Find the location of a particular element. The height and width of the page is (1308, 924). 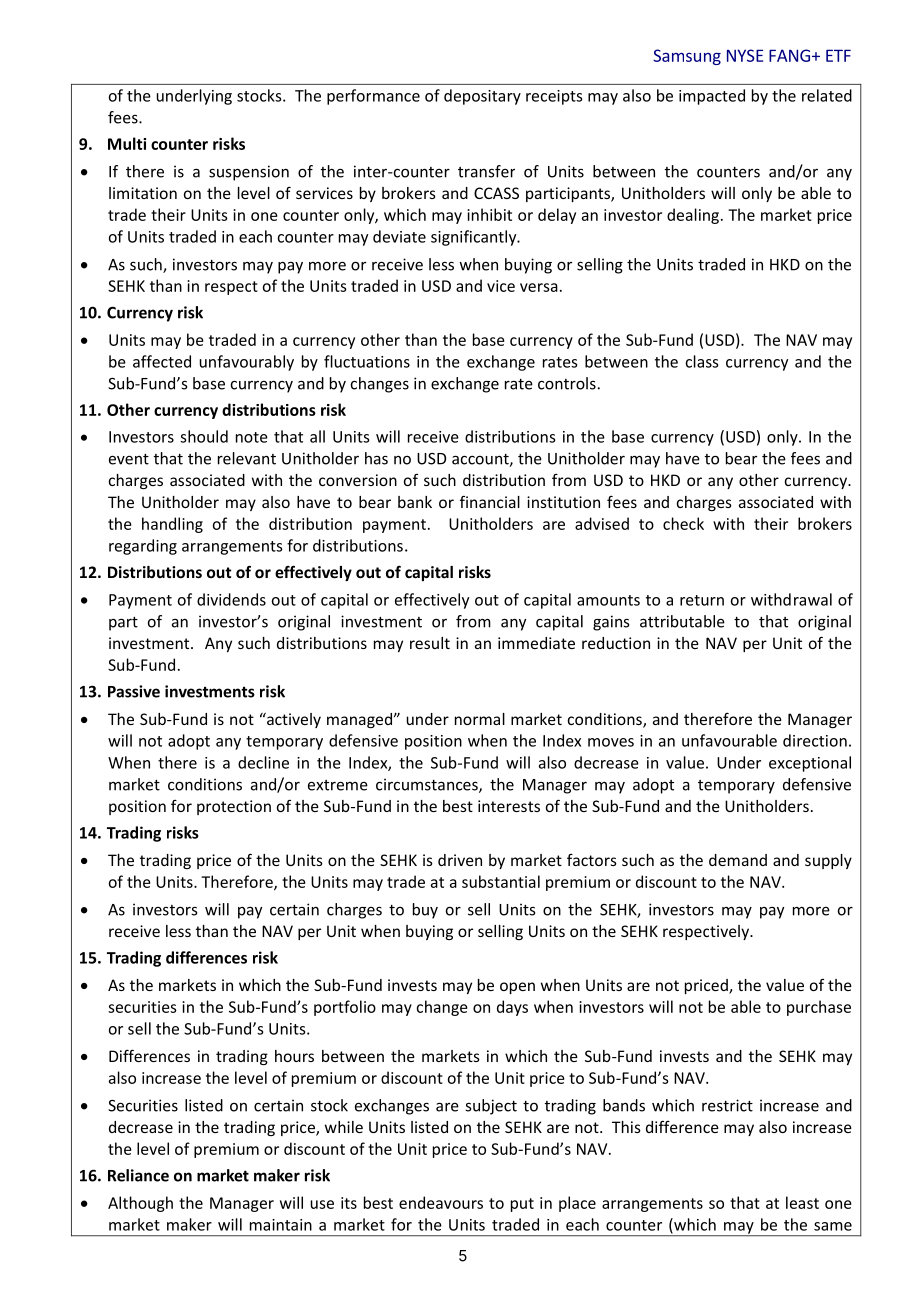

Although is located at coordinates (140, 1204).
